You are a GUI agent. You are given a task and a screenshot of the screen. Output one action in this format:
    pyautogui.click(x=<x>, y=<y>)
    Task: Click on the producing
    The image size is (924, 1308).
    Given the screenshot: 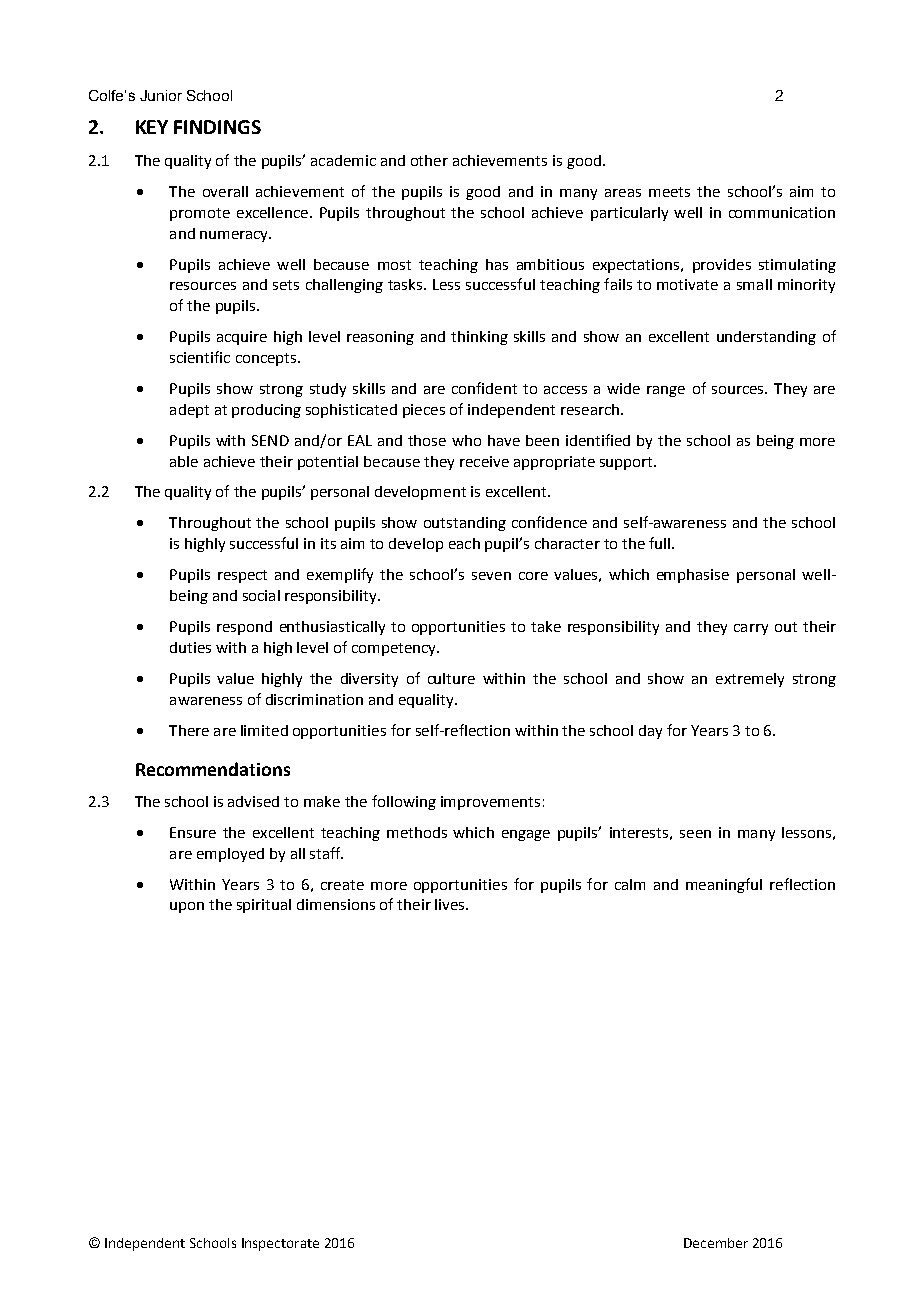 What is the action you would take?
    pyautogui.click(x=266, y=411)
